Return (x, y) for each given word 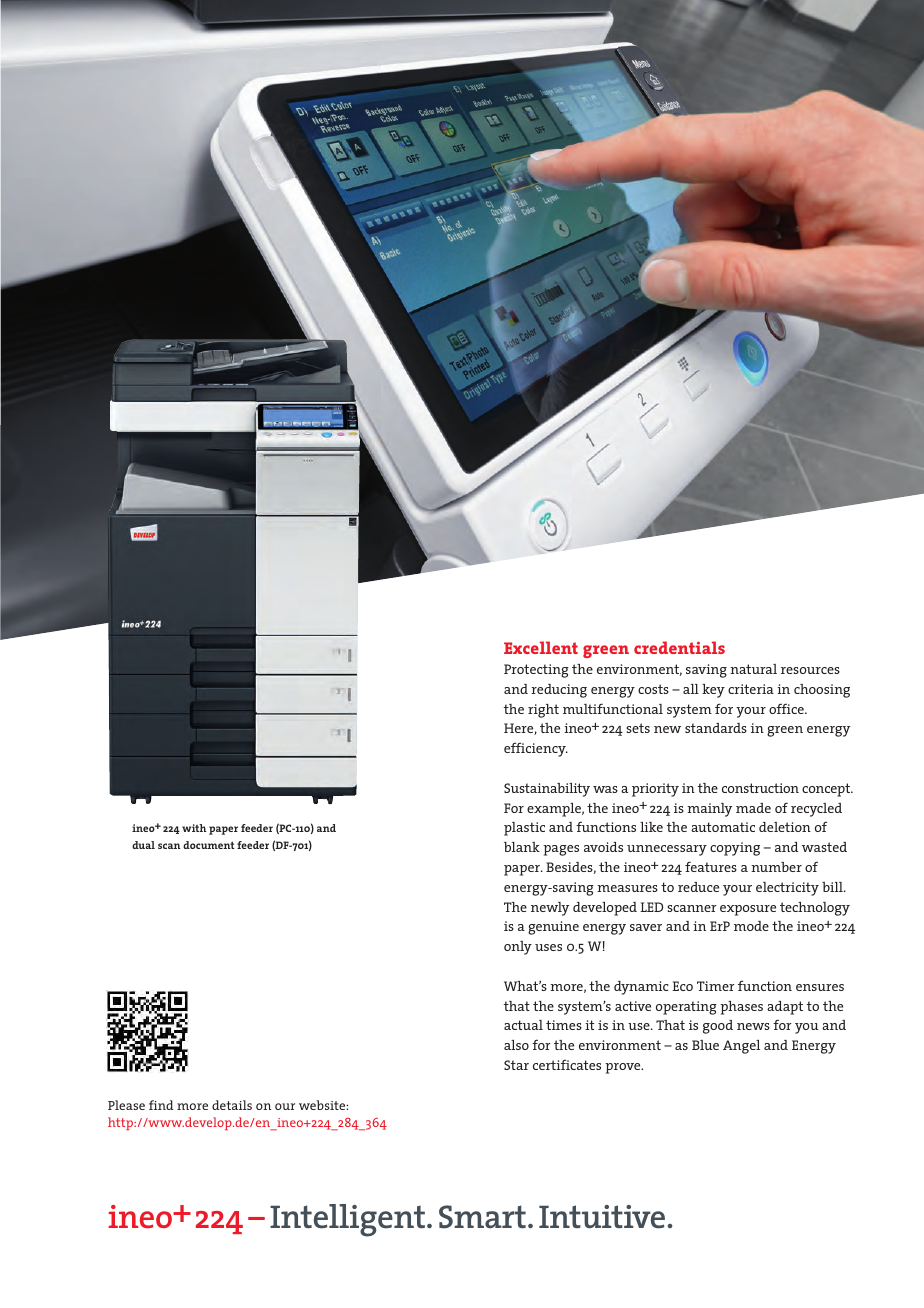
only (518, 948)
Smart (482, 1217)
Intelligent (347, 1220)
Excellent (541, 647)
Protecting (536, 671)
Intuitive (602, 1217)
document (208, 845)
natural (753, 669)
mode (751, 926)
